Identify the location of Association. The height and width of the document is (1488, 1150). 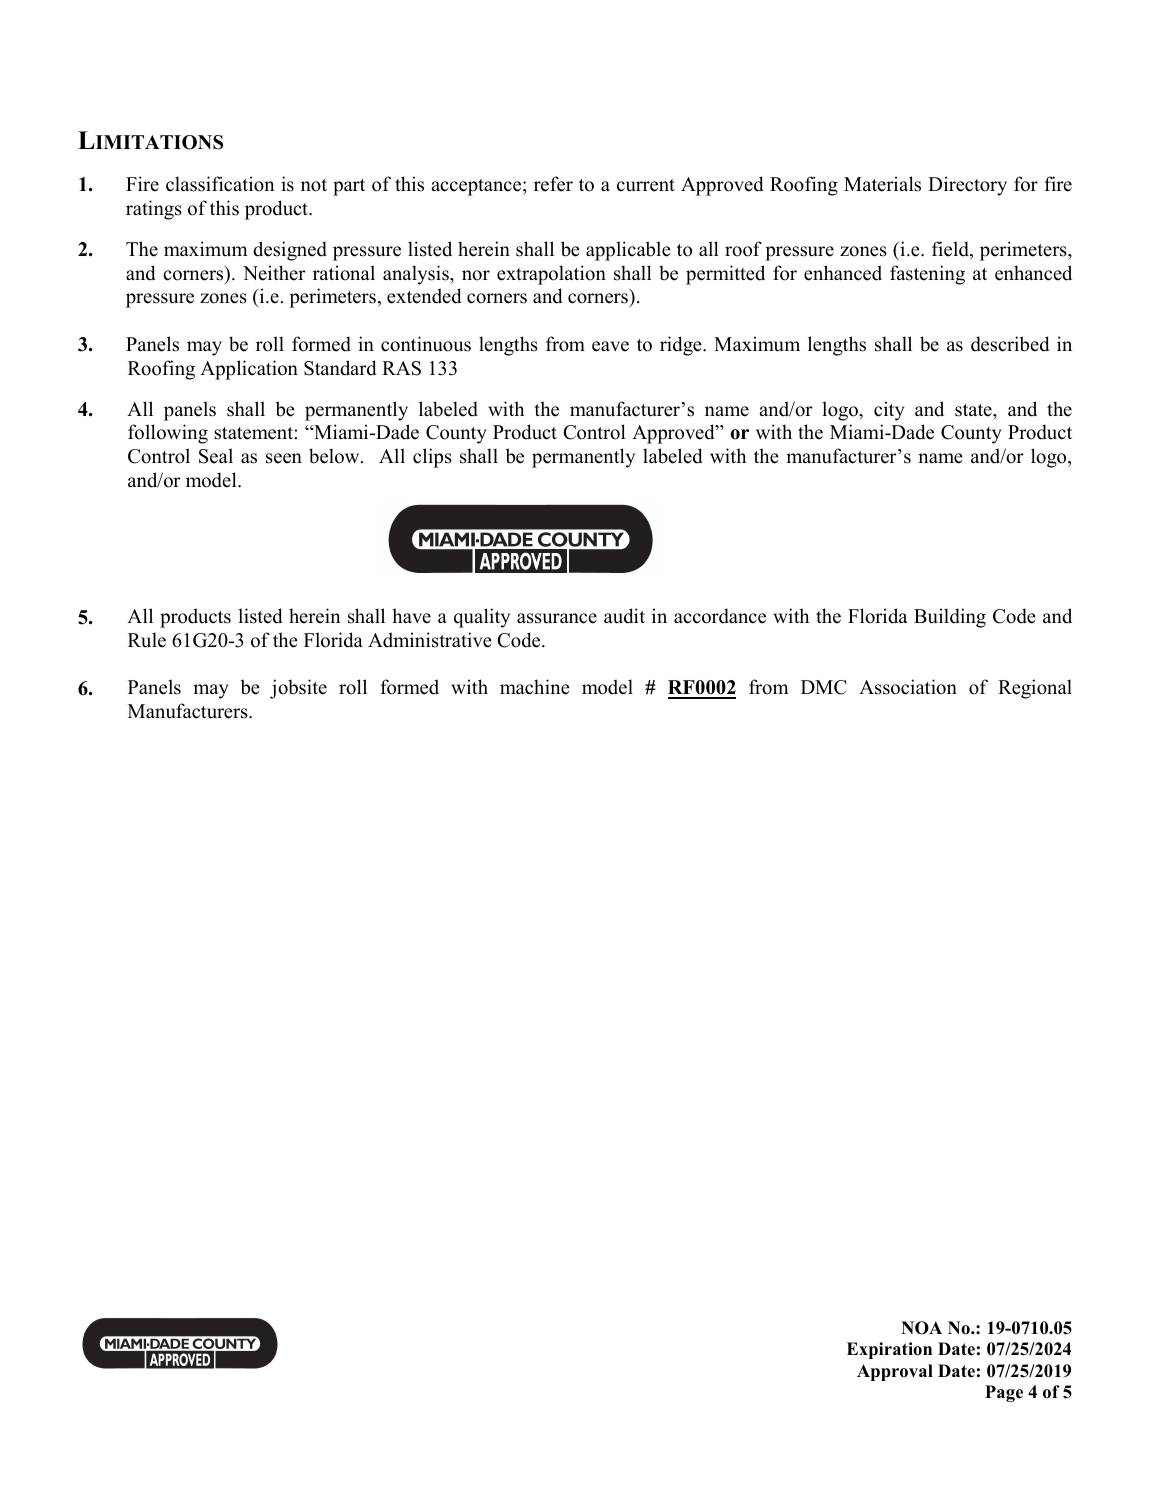
(908, 687).
